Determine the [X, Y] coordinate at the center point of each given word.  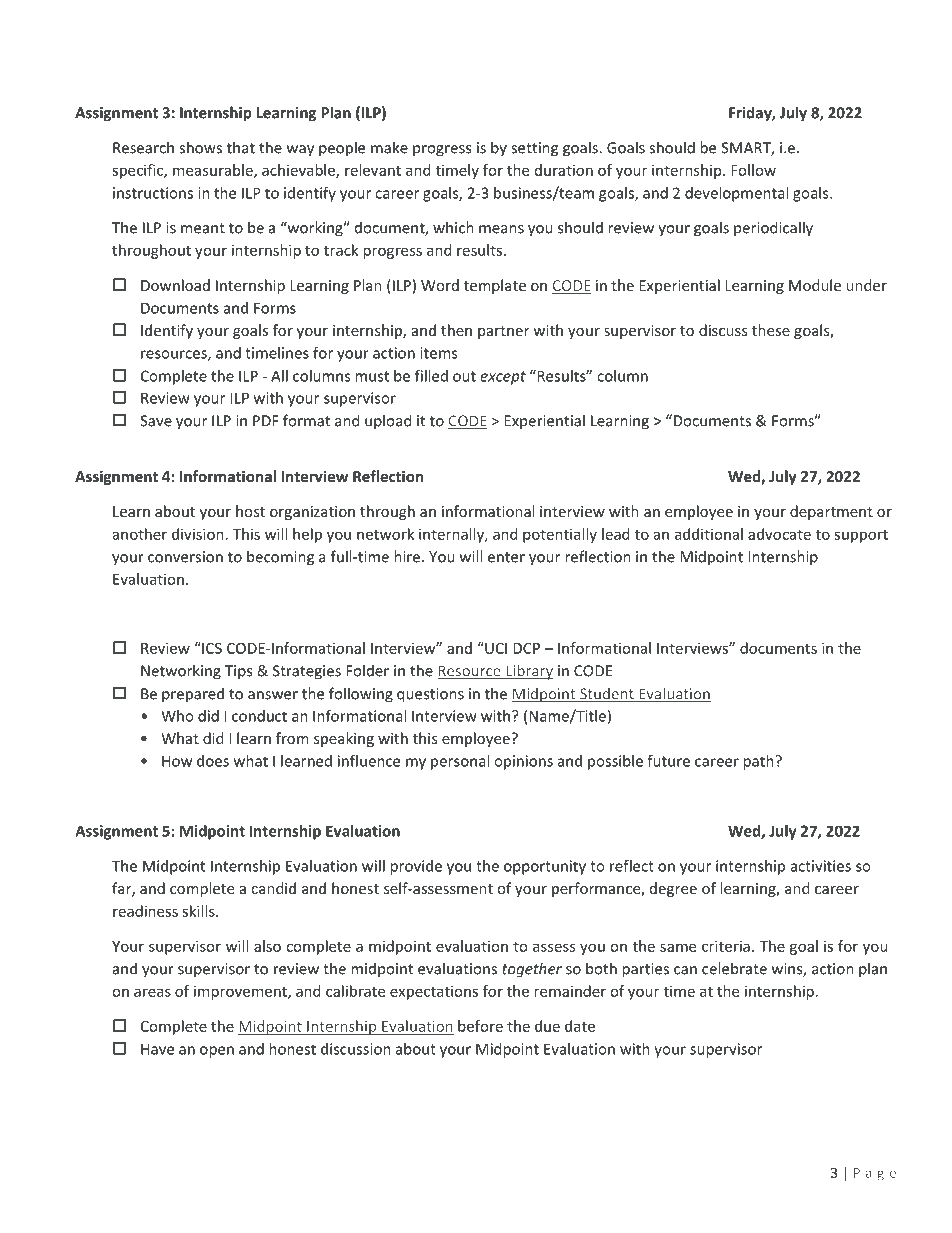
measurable [214, 171]
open [217, 1052]
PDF [266, 421]
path [759, 762]
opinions [523, 762]
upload [388, 422]
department [831, 512]
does [213, 761]
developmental [736, 194]
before [480, 1026]
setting [534, 149]
